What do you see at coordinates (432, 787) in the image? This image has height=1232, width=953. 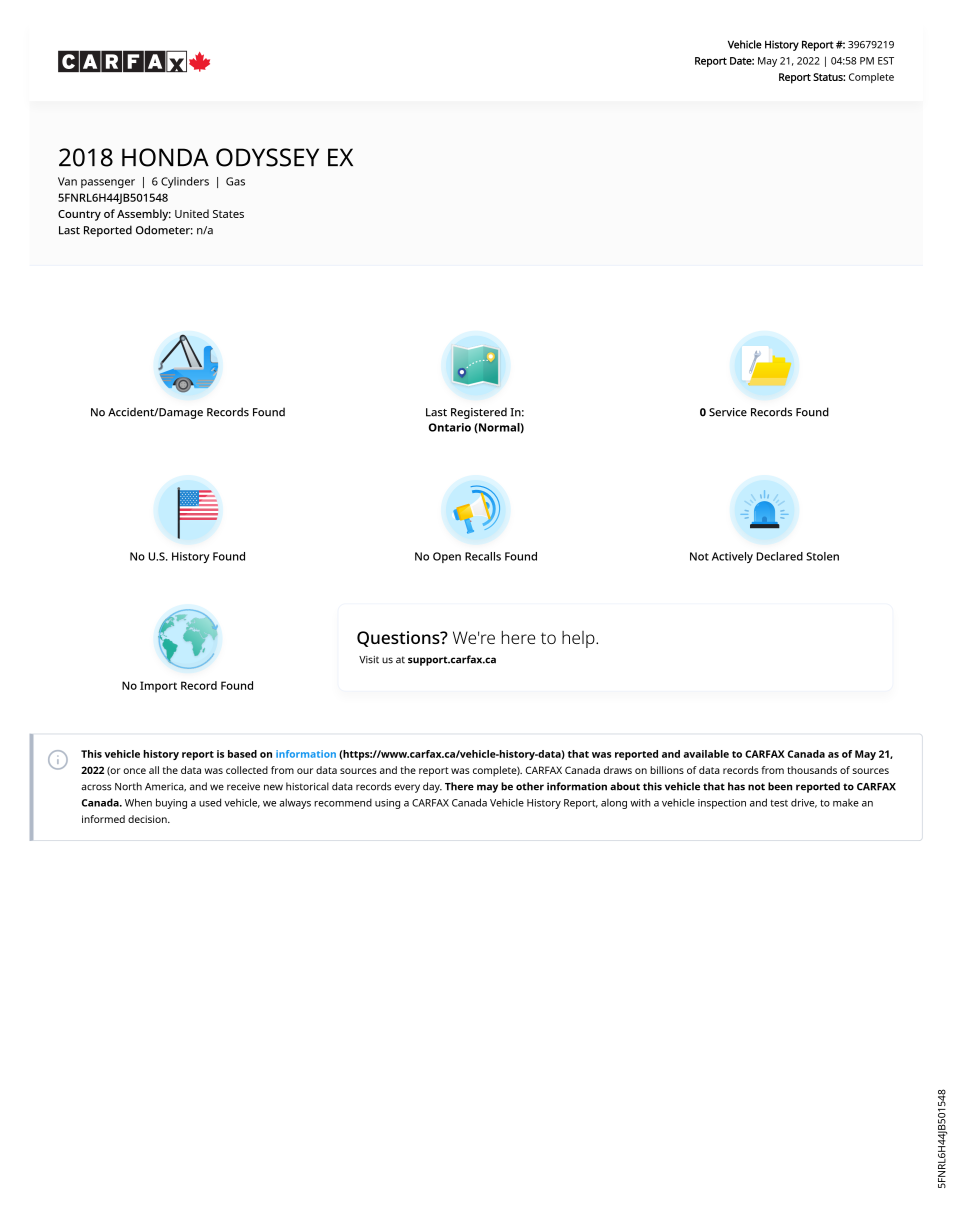 I see `day` at bounding box center [432, 787].
